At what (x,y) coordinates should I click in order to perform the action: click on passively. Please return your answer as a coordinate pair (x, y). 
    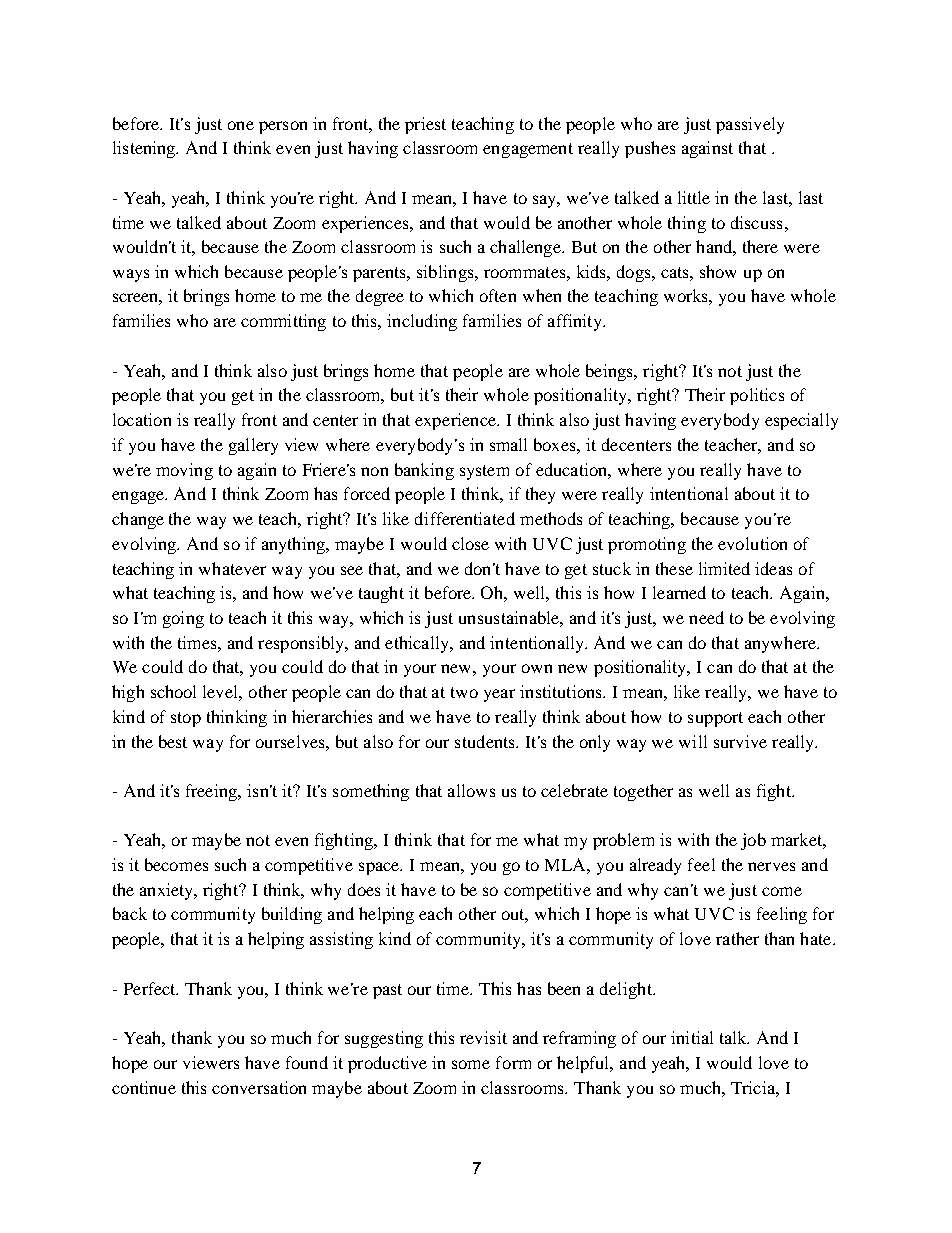
    Looking at the image, I should click on (750, 125).
